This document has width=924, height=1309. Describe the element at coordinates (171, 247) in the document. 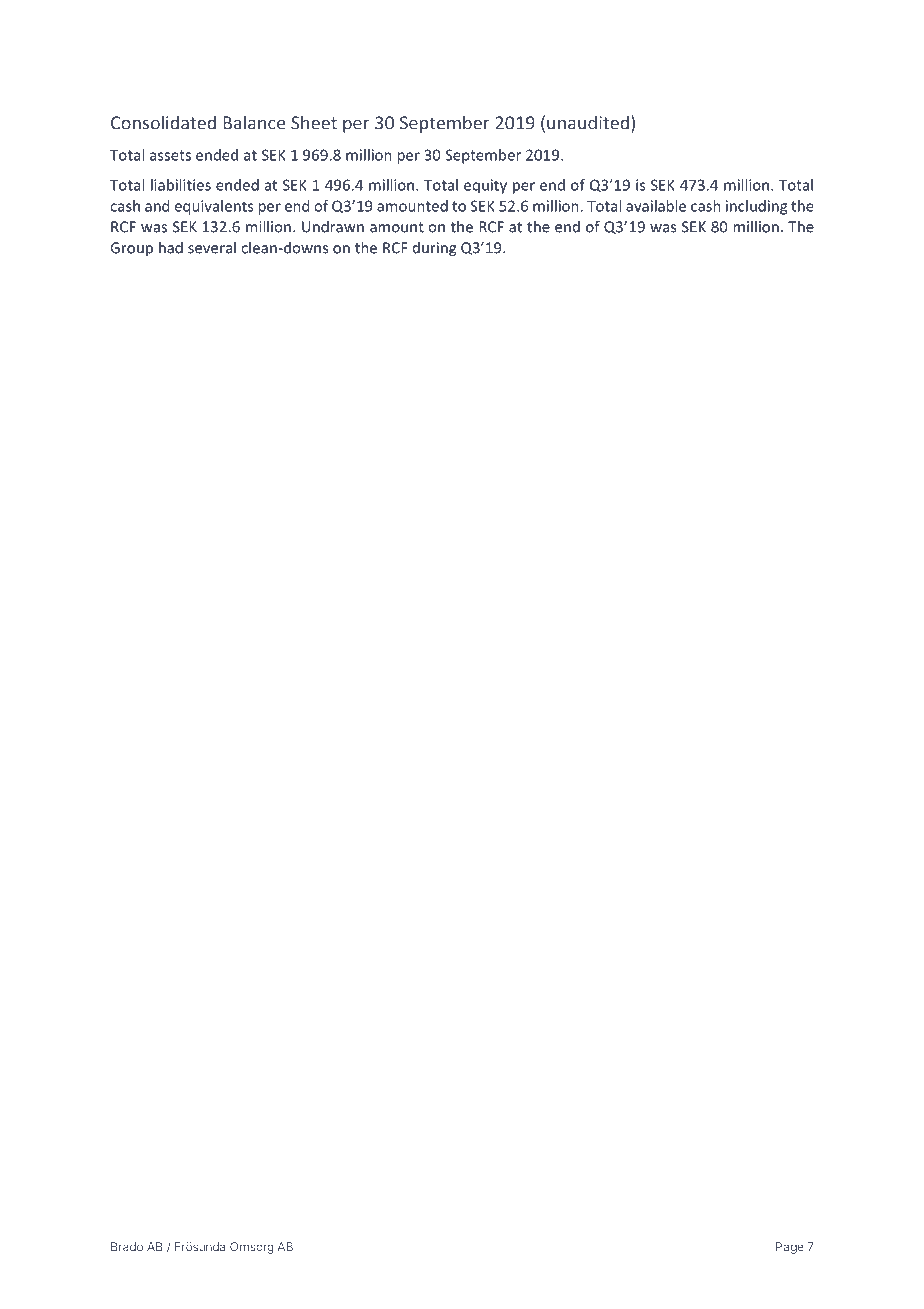

I see `had` at that location.
